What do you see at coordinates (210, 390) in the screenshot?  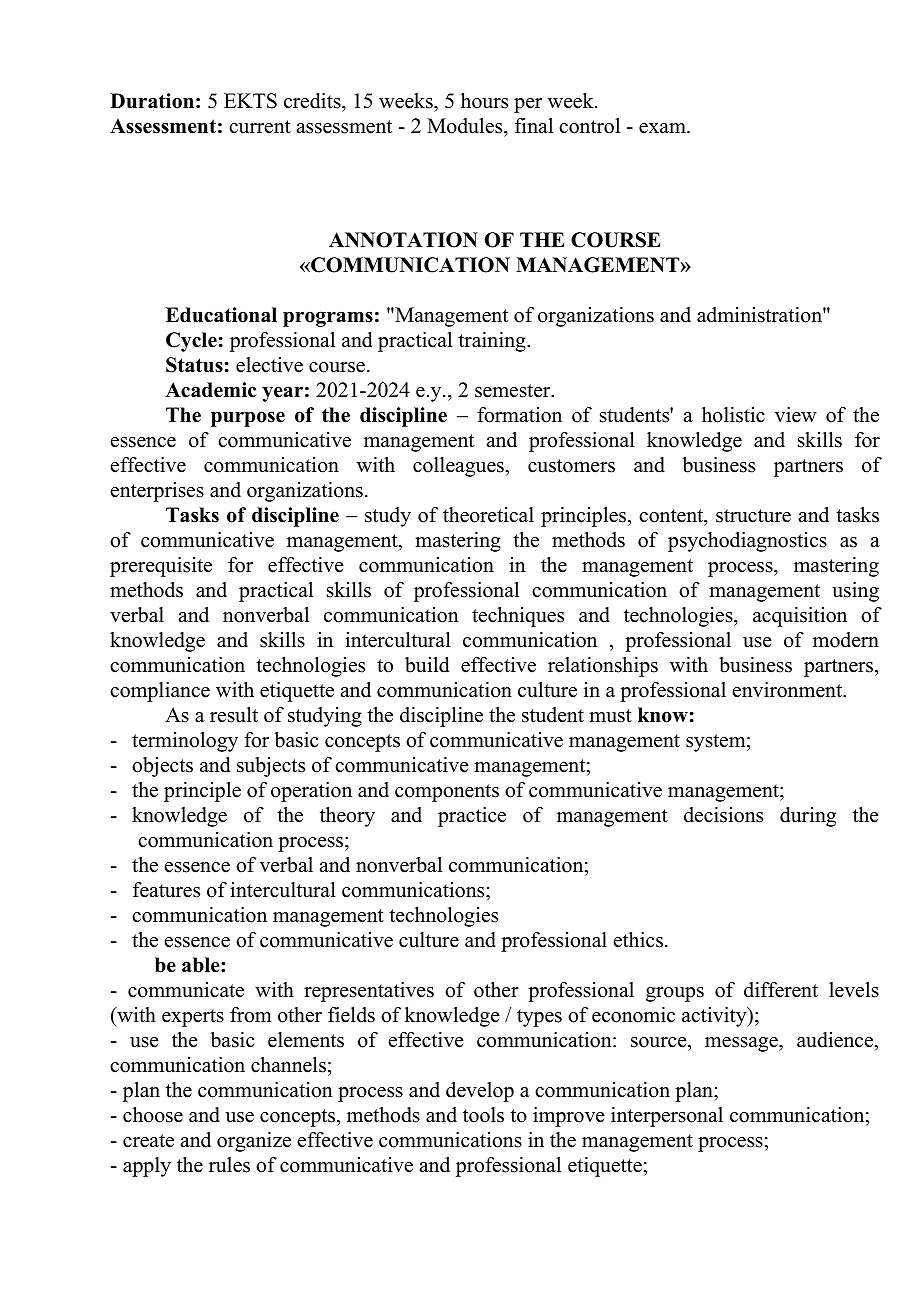 I see `Academic` at bounding box center [210, 390].
